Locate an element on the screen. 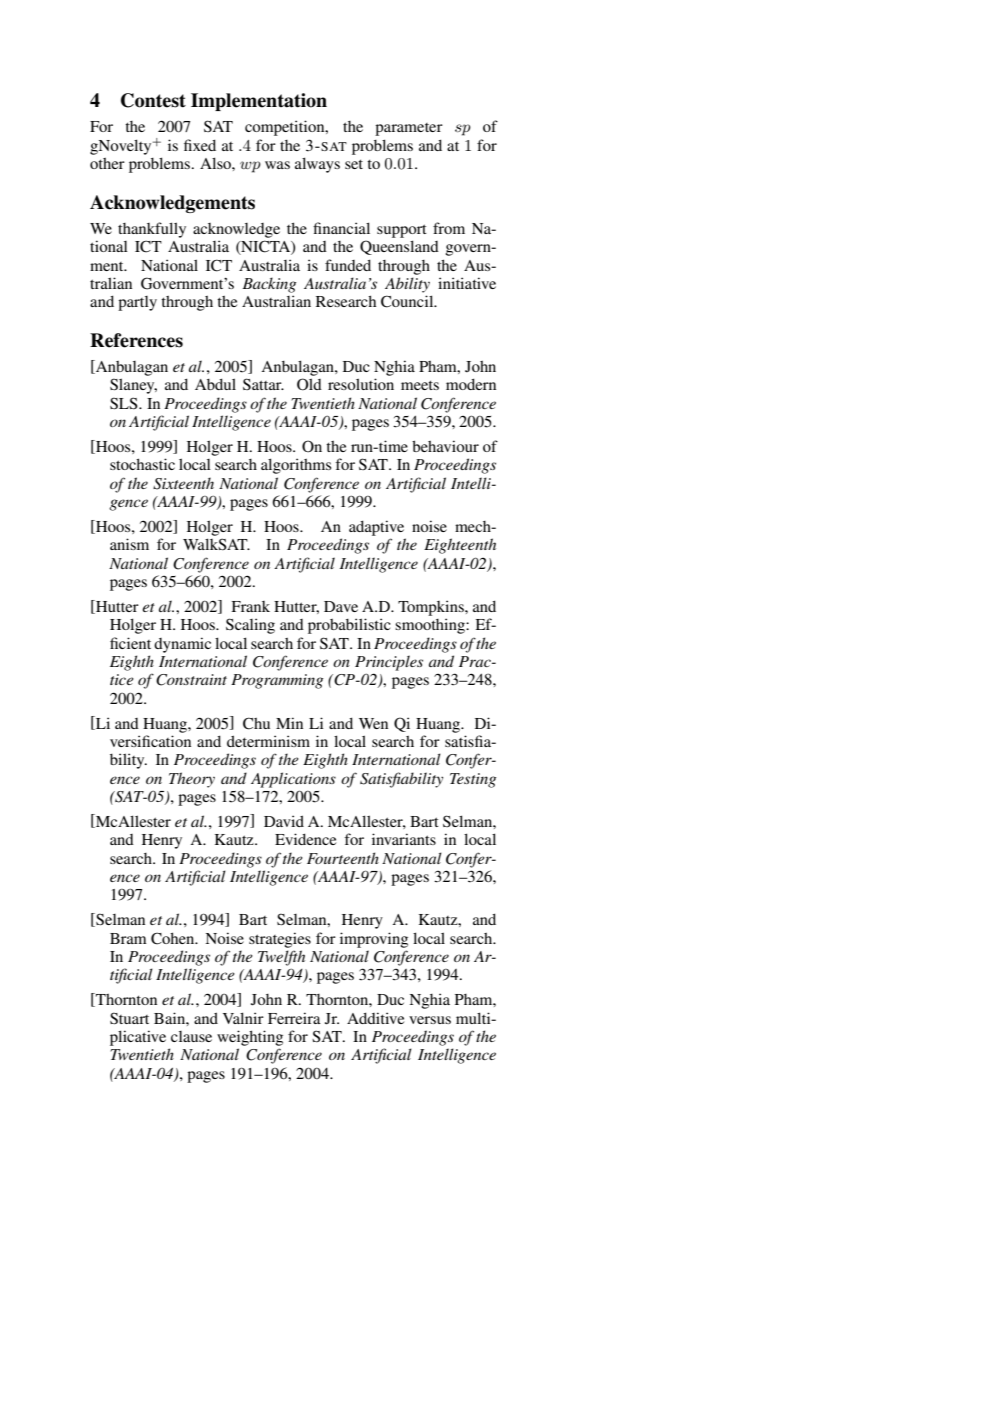 The image size is (995, 1408). Frank is located at coordinates (251, 606).
